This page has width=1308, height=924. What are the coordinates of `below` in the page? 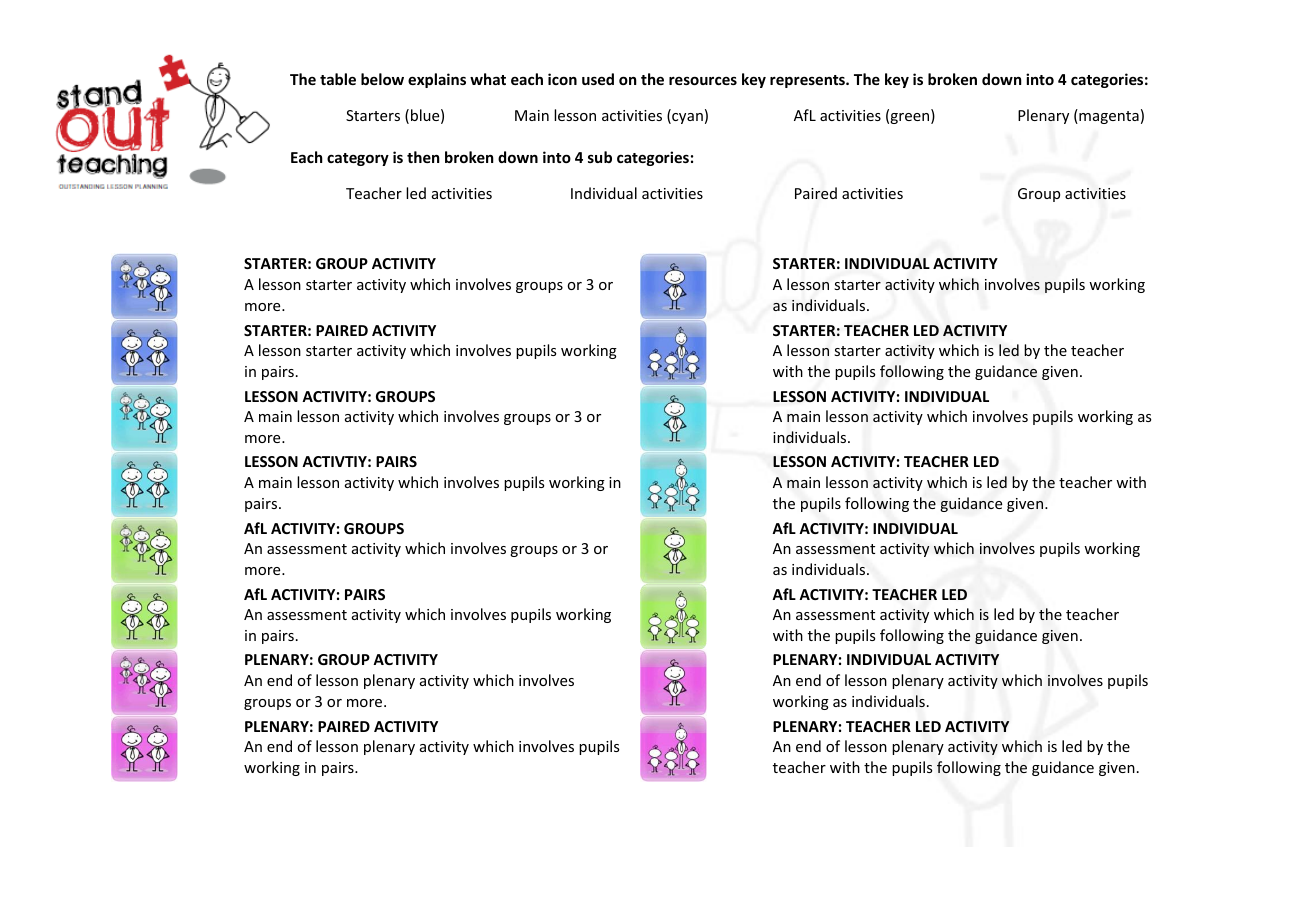 It's located at (382, 79).
